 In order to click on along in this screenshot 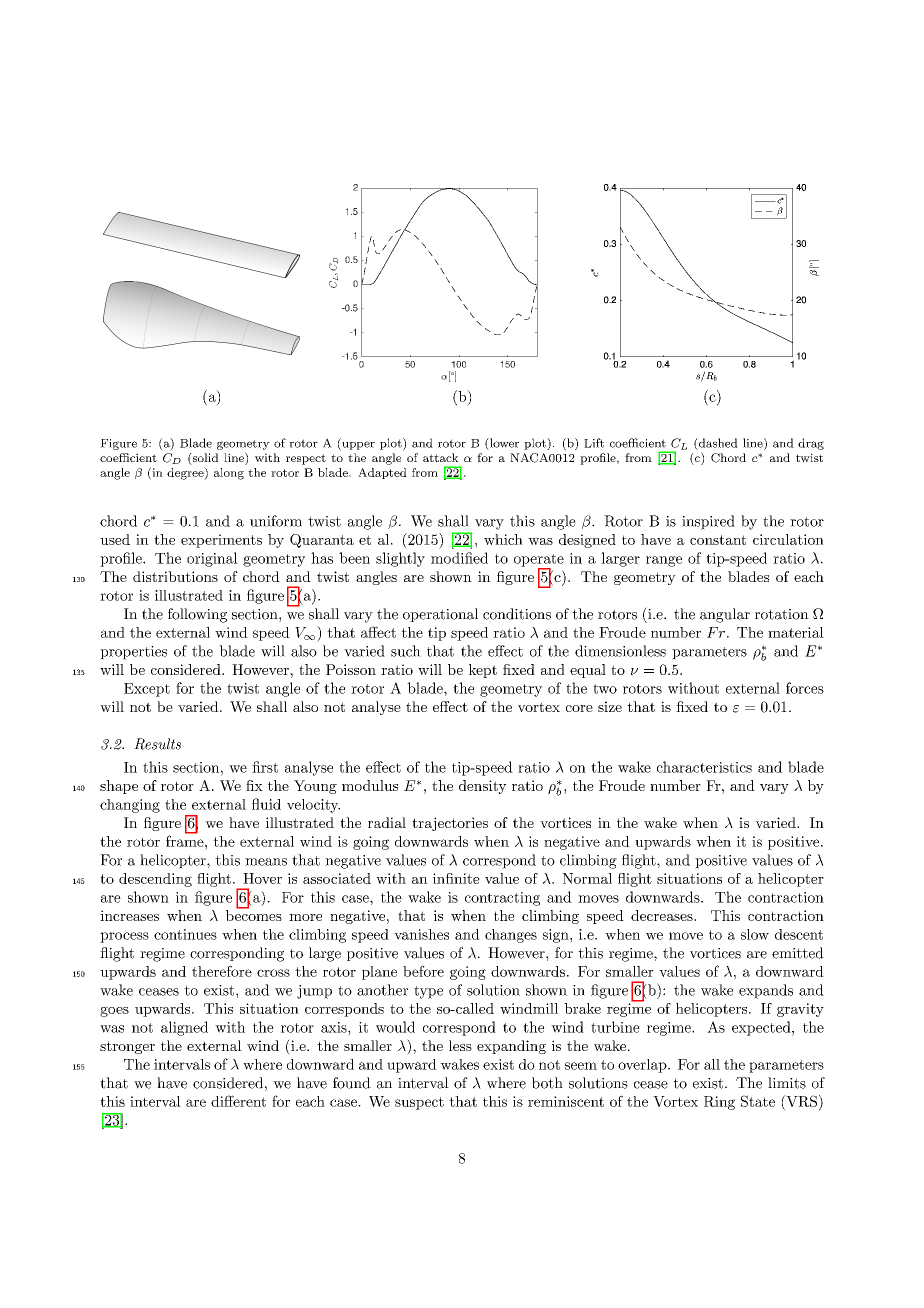, I will do `click(229, 474)`.
